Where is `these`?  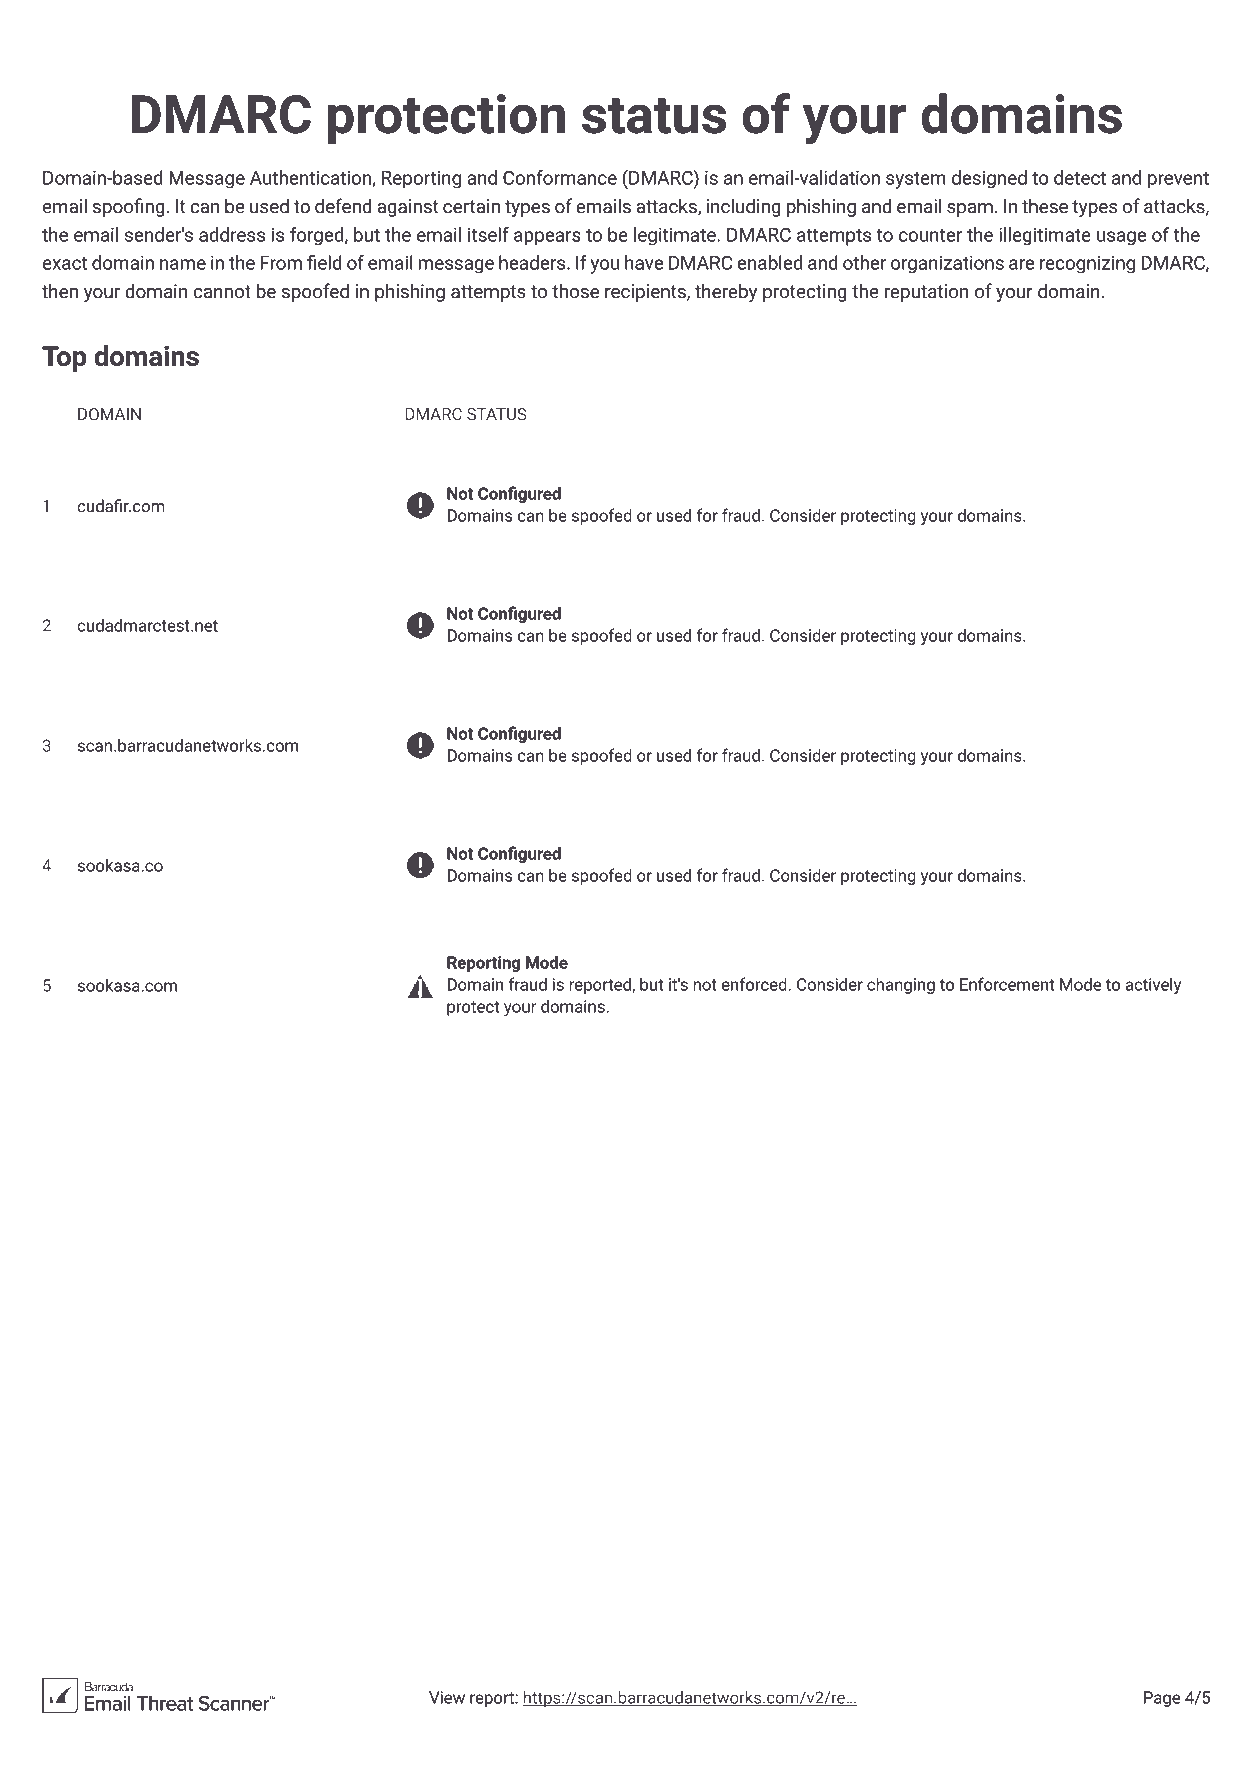
these is located at coordinates (1045, 206).
